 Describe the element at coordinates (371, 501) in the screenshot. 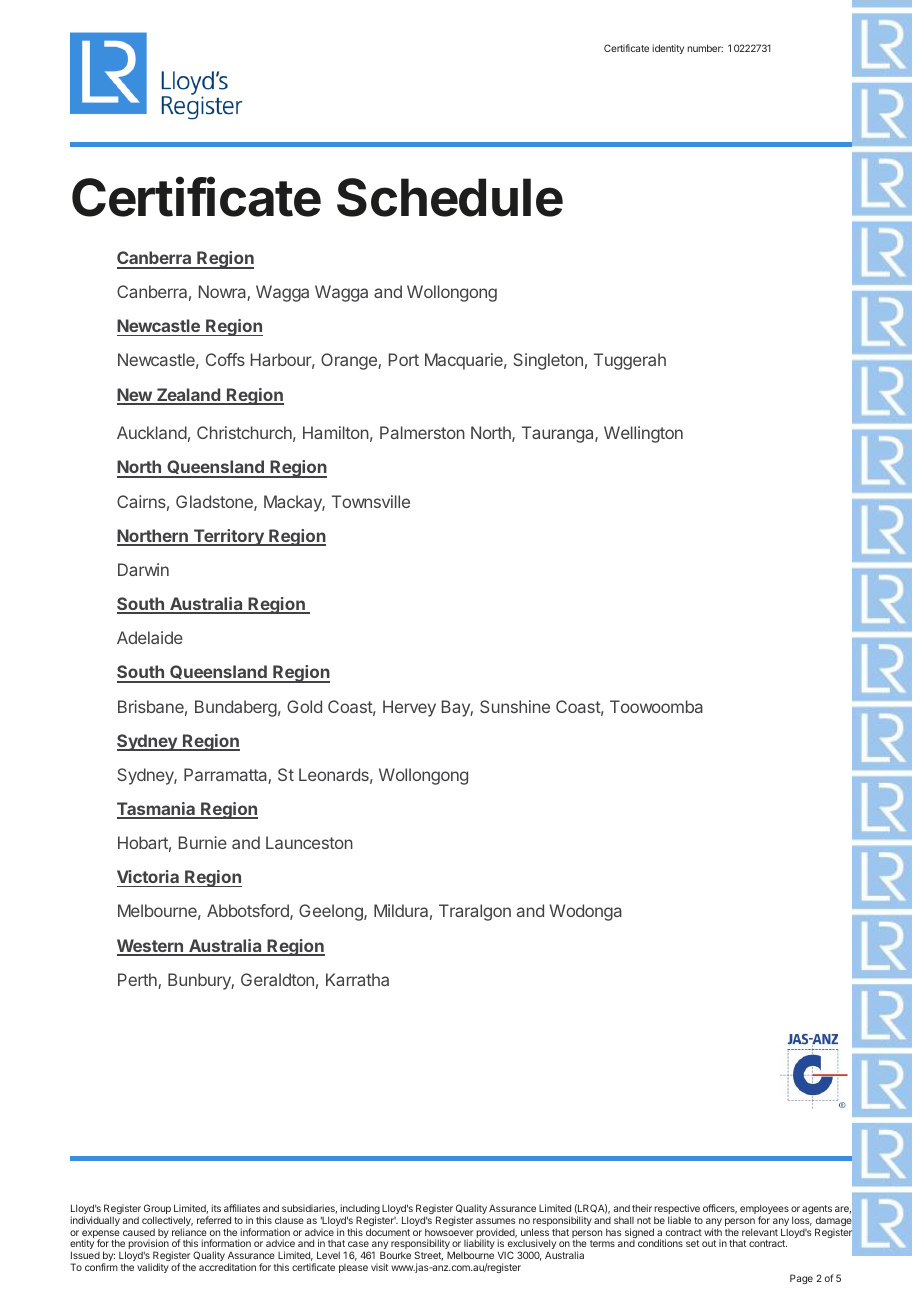

I see `Townsville` at that location.
